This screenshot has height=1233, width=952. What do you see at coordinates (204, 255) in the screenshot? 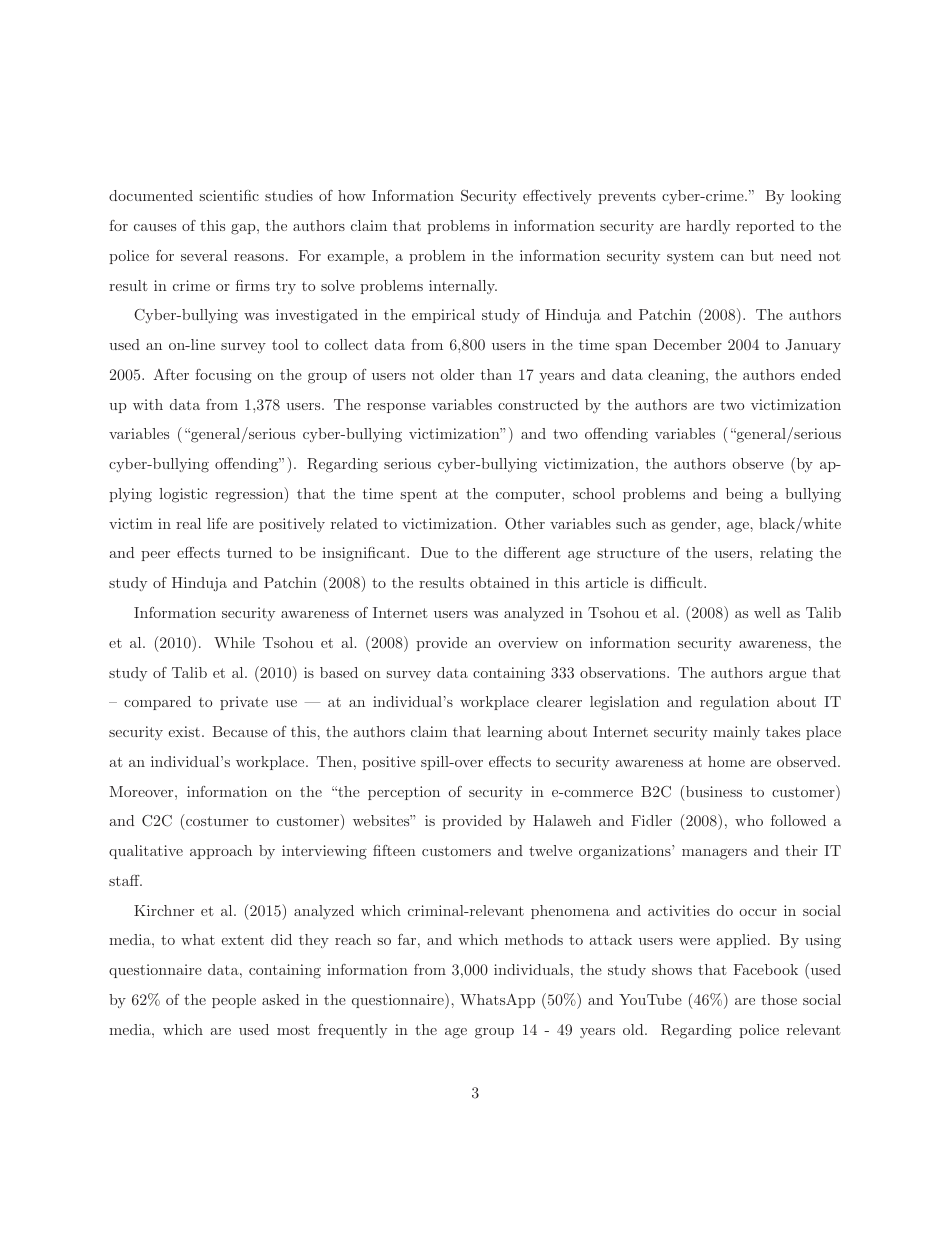
I see `several` at bounding box center [204, 255].
